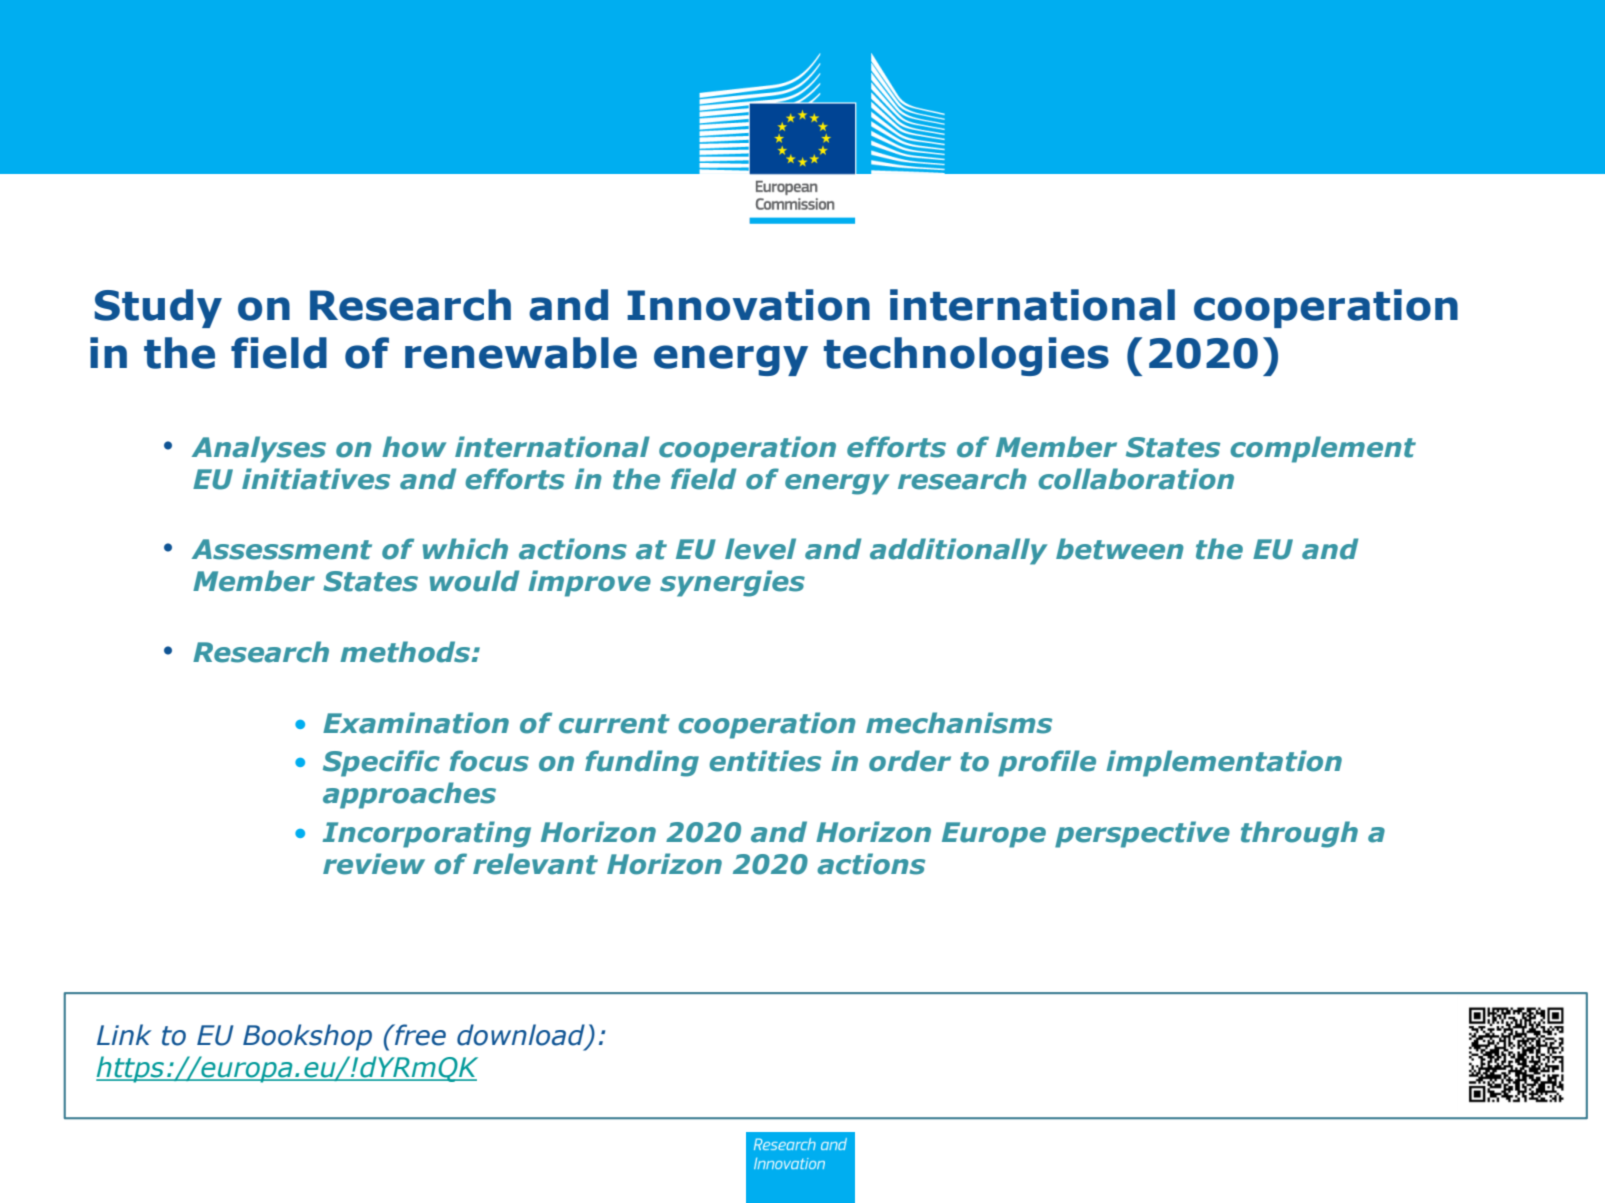  Describe the element at coordinates (959, 723) in the screenshot. I see `mechanisms` at that location.
